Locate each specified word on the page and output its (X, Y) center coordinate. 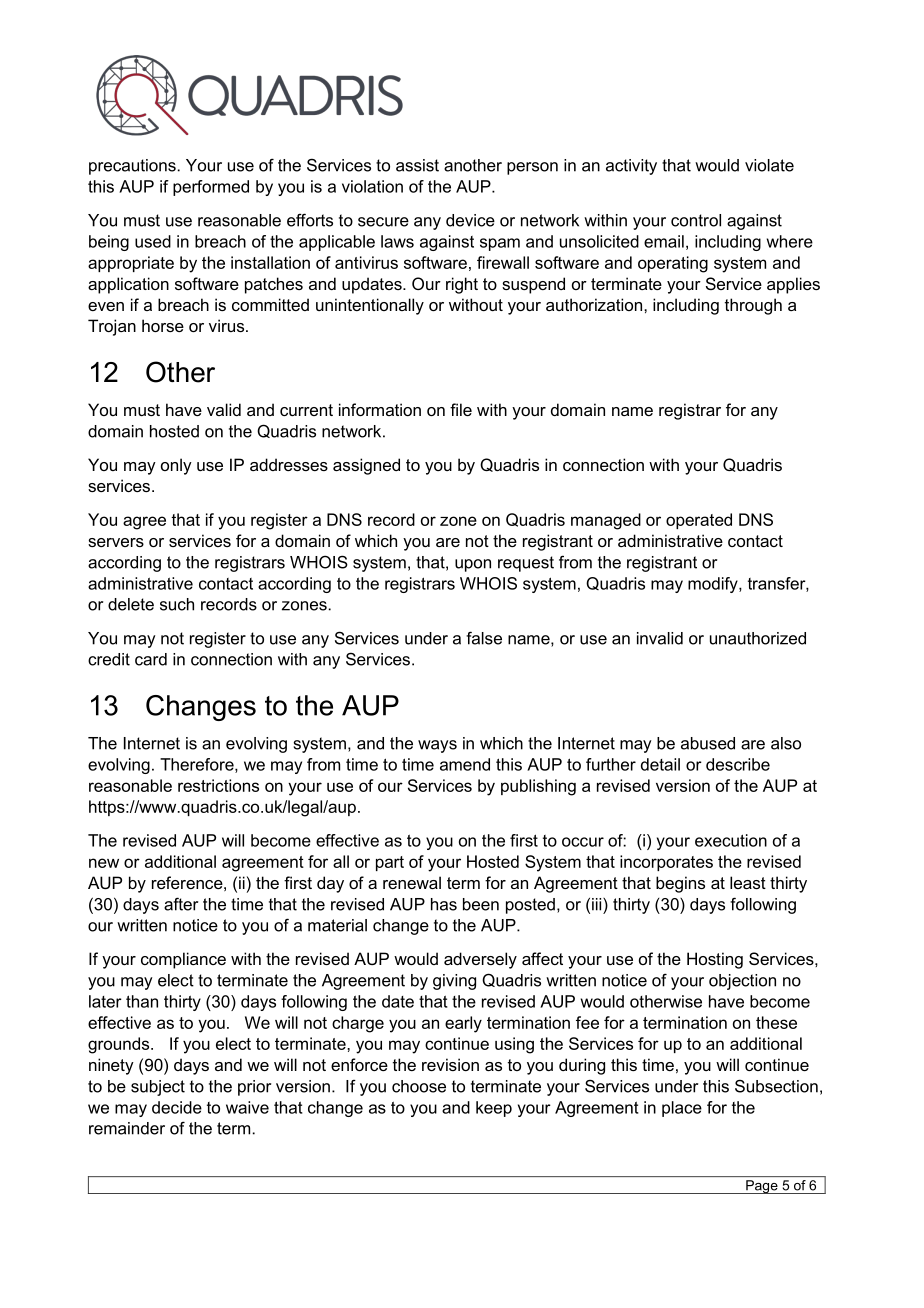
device (470, 220)
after (181, 904)
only (176, 466)
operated (699, 521)
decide (177, 1107)
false (484, 638)
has (444, 904)
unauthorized (758, 638)
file (461, 409)
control (696, 220)
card (151, 659)
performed (211, 188)
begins (680, 884)
